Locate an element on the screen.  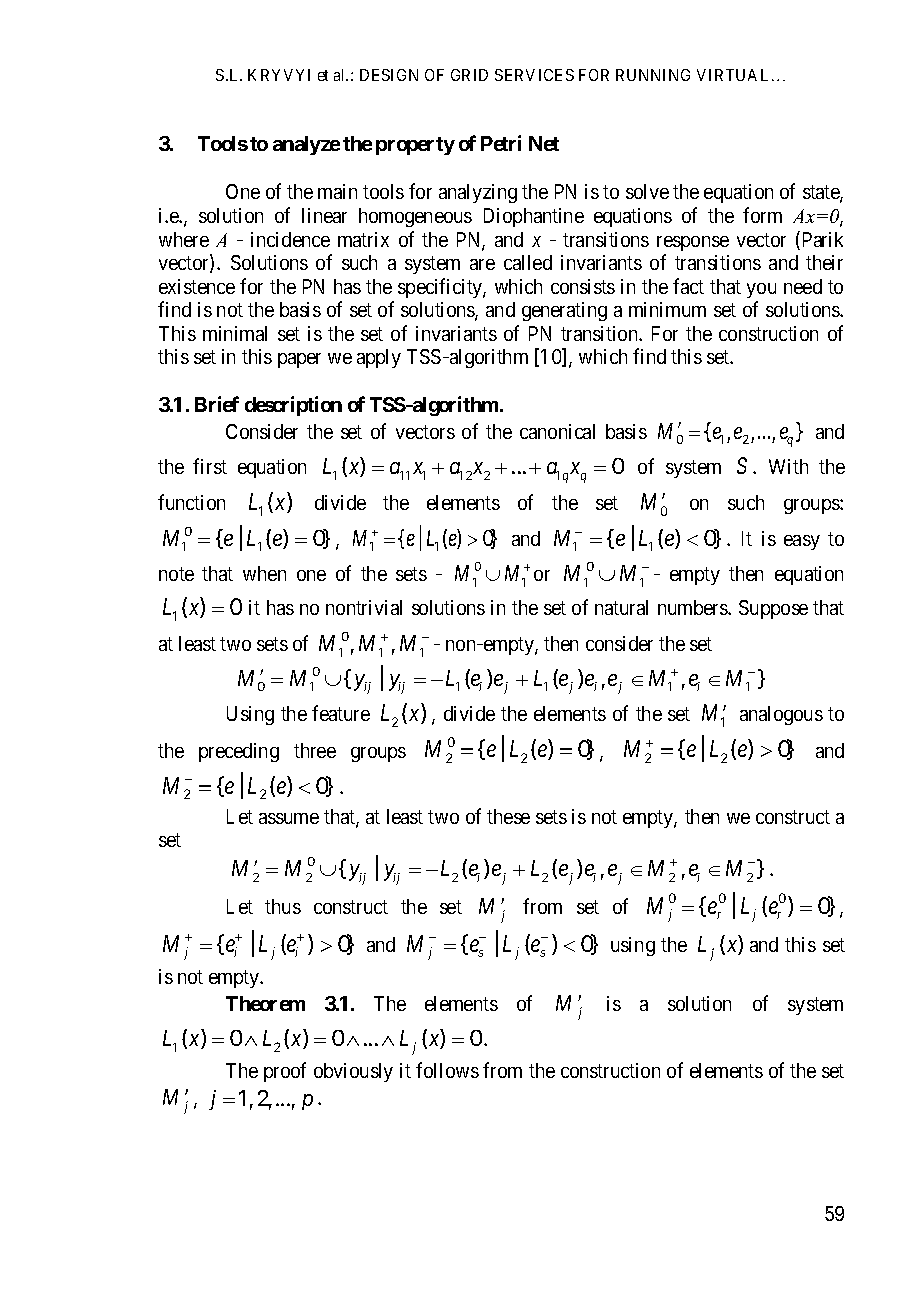
canonical is located at coordinates (557, 431).
